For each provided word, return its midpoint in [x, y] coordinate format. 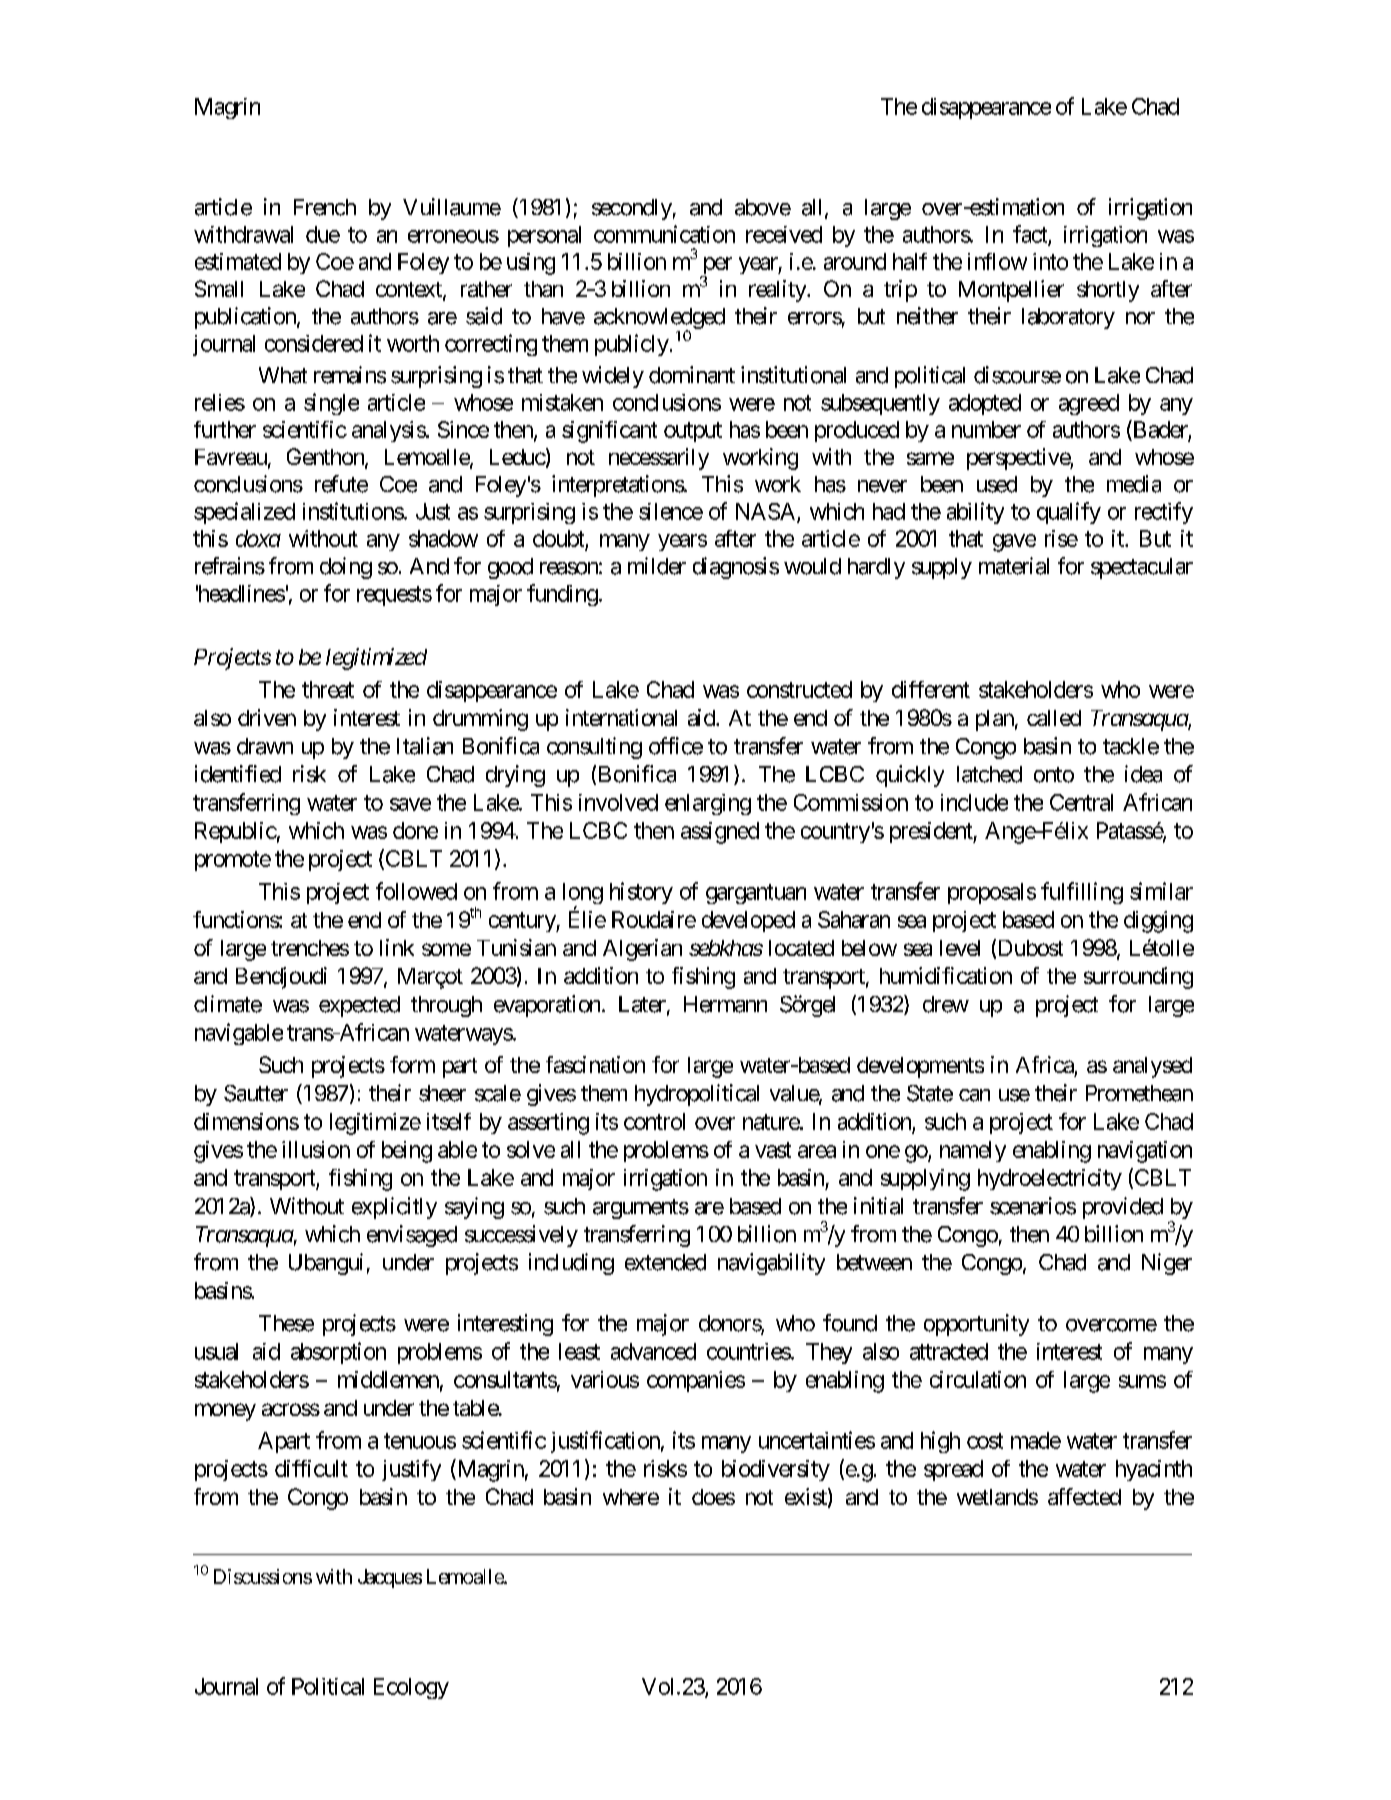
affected [1084, 1496]
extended [665, 1262]
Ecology [411, 1688]
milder [657, 566]
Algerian [642, 950]
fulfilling [1082, 893]
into [1050, 261]
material [1014, 566]
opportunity [976, 1325]
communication [664, 234]
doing [346, 568]
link [397, 947]
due [323, 234]
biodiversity [776, 1470]
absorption [338, 1353]
